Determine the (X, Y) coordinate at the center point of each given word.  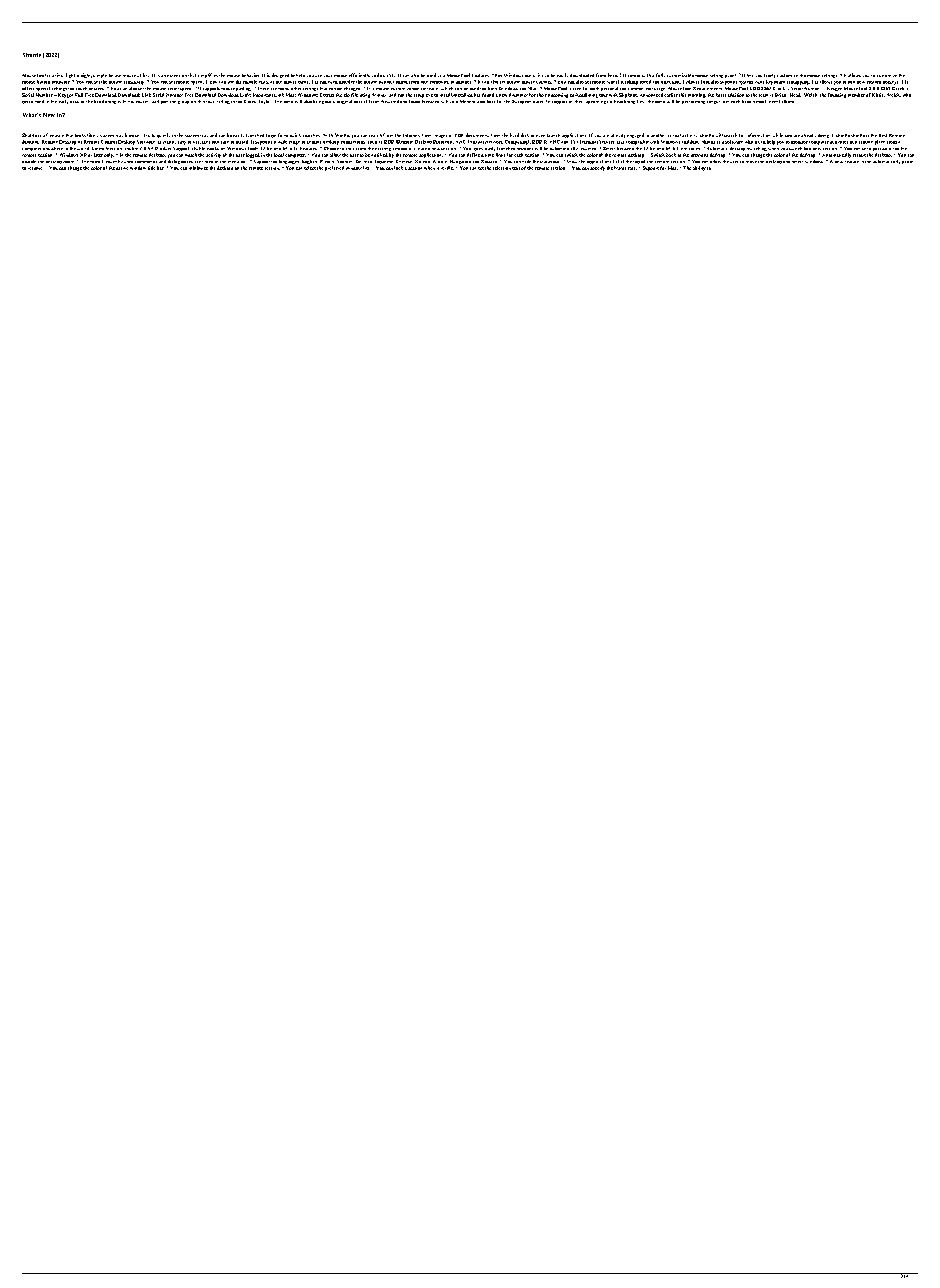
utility (143, 77)
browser (132, 135)
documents (477, 135)
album (788, 101)
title (151, 168)
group (183, 102)
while (778, 135)
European (521, 102)
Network (494, 142)
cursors (544, 82)
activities (839, 142)
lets (750, 75)
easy (182, 143)
